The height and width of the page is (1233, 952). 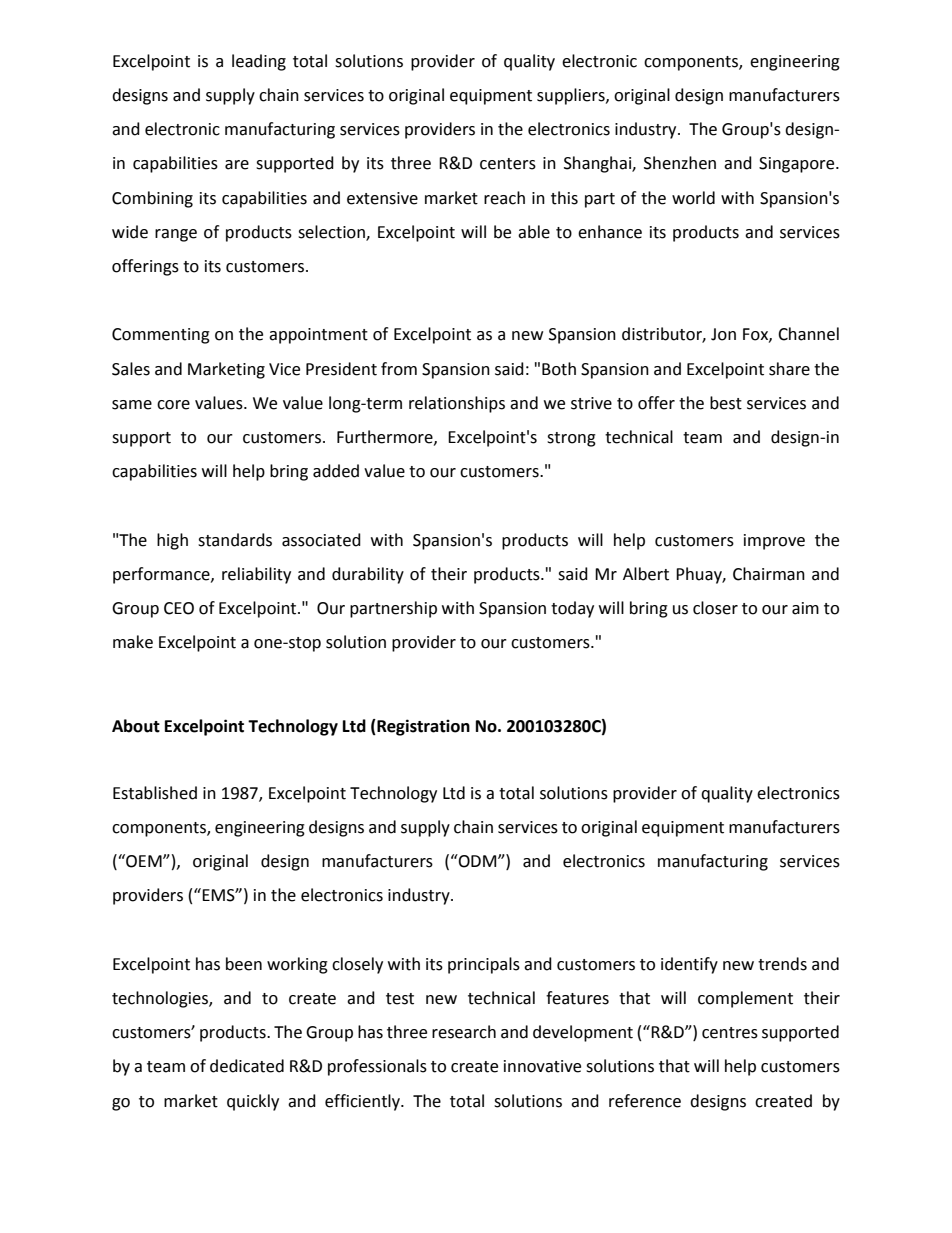 What do you see at coordinates (715, 608) in the page?
I see `closer` at bounding box center [715, 608].
